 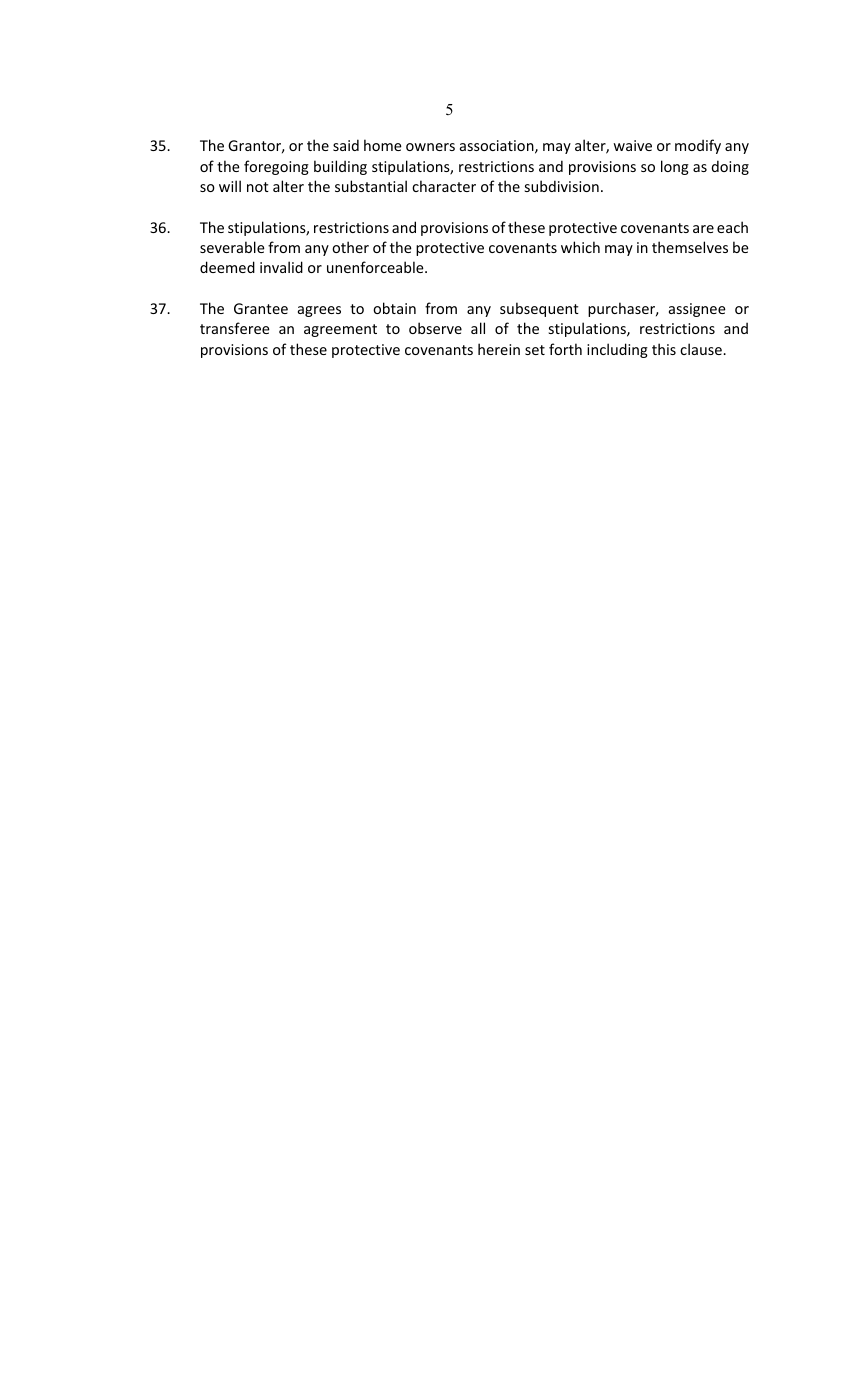 What do you see at coordinates (258, 187) in the document?
I see `not` at bounding box center [258, 187].
